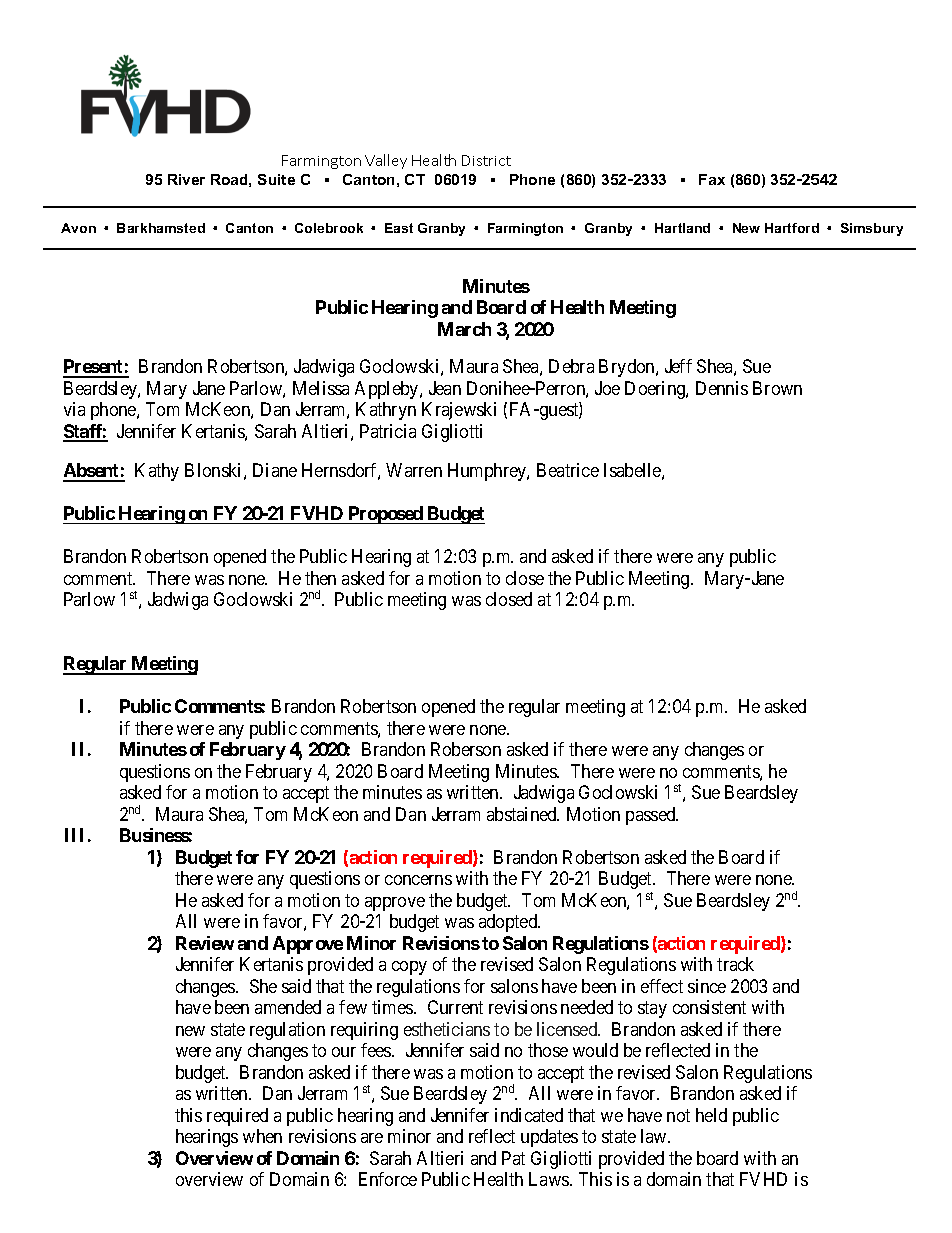 This screenshot has width=952, height=1233. Describe the element at coordinates (652, 816) in the screenshot. I see `passed` at that location.
